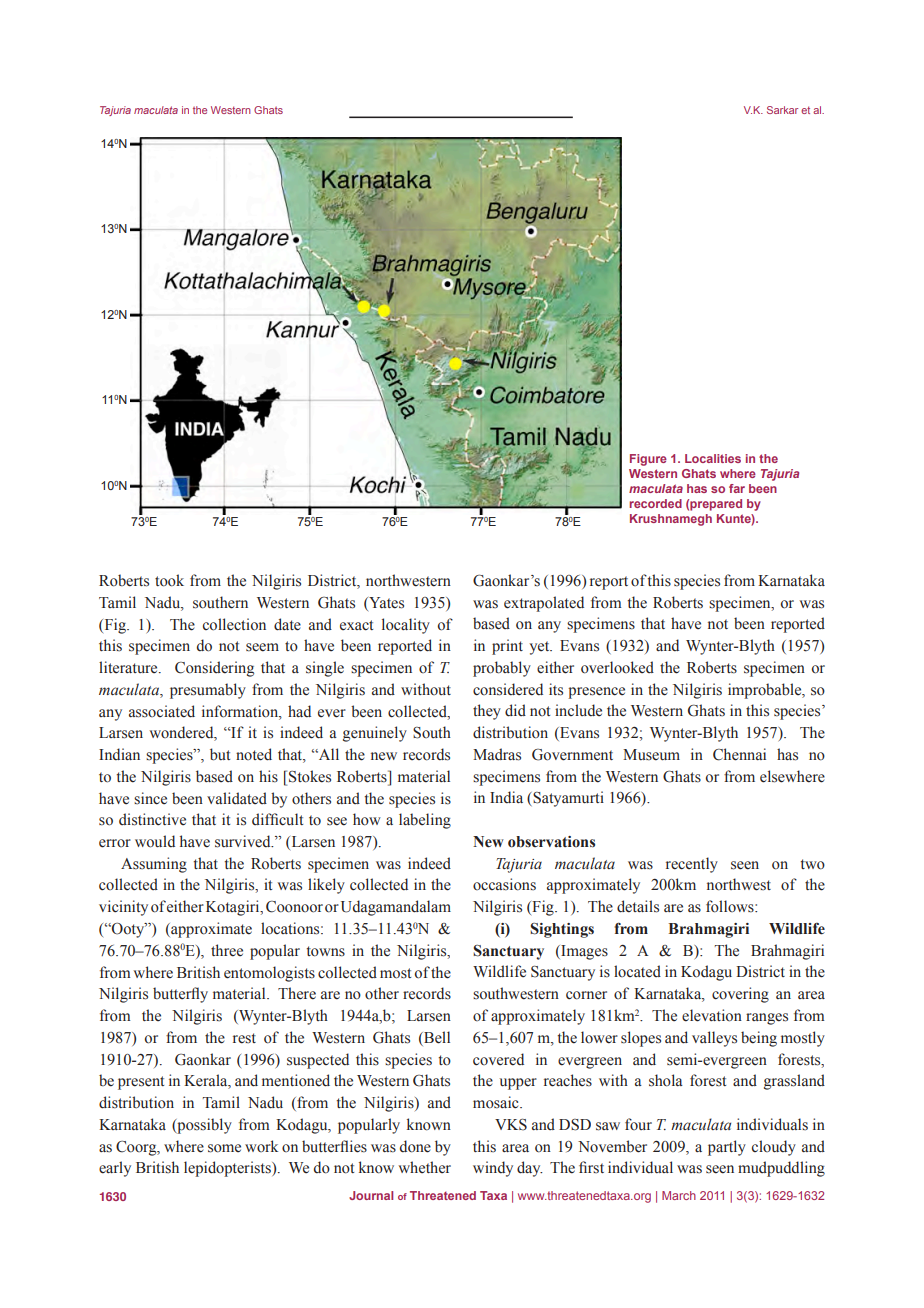 The height and width of the document is (1308, 924). Describe the element at coordinates (713, 458) in the document. I see `Localities` at that location.
